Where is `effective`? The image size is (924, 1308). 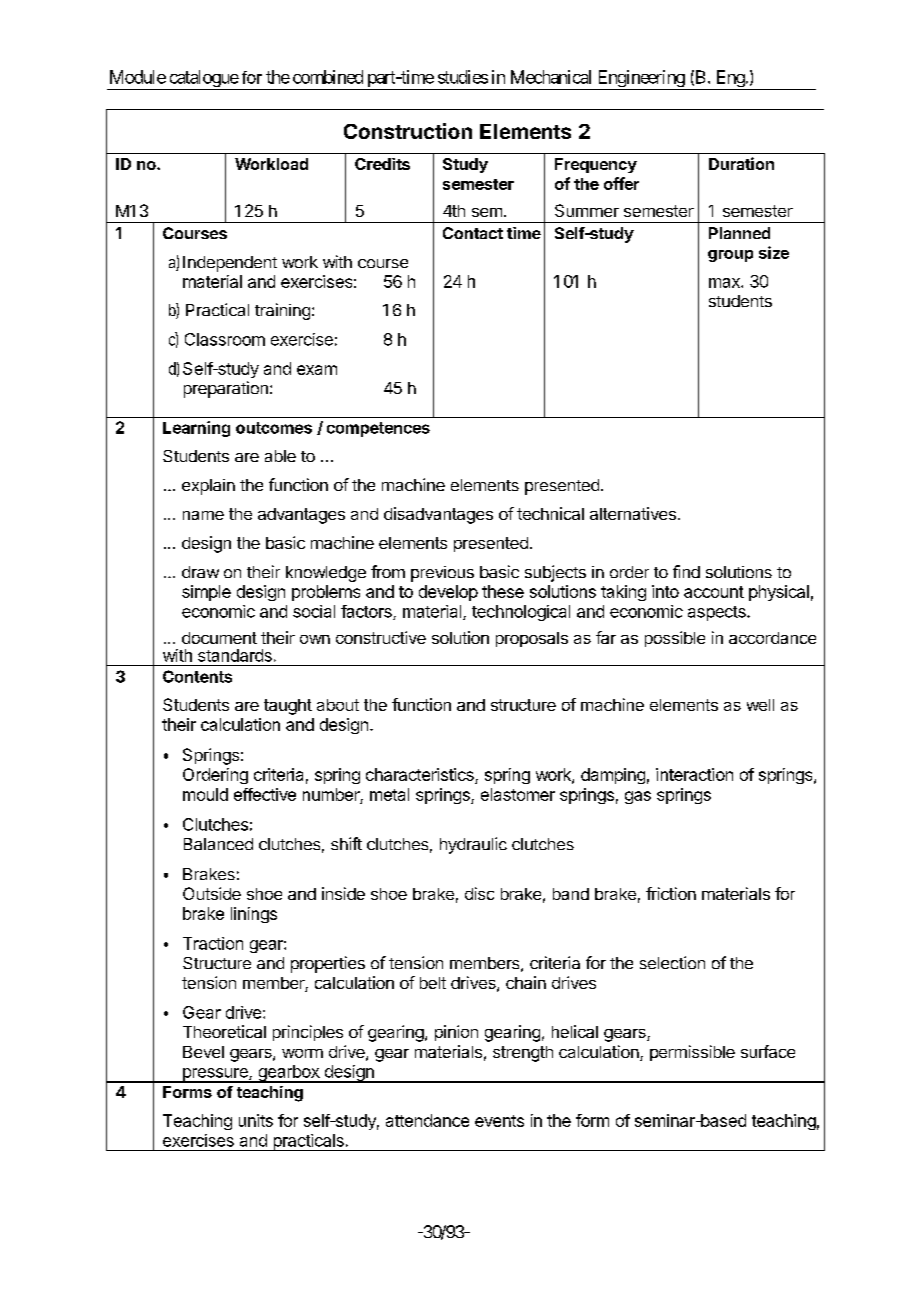 effective is located at coordinates (265, 794).
